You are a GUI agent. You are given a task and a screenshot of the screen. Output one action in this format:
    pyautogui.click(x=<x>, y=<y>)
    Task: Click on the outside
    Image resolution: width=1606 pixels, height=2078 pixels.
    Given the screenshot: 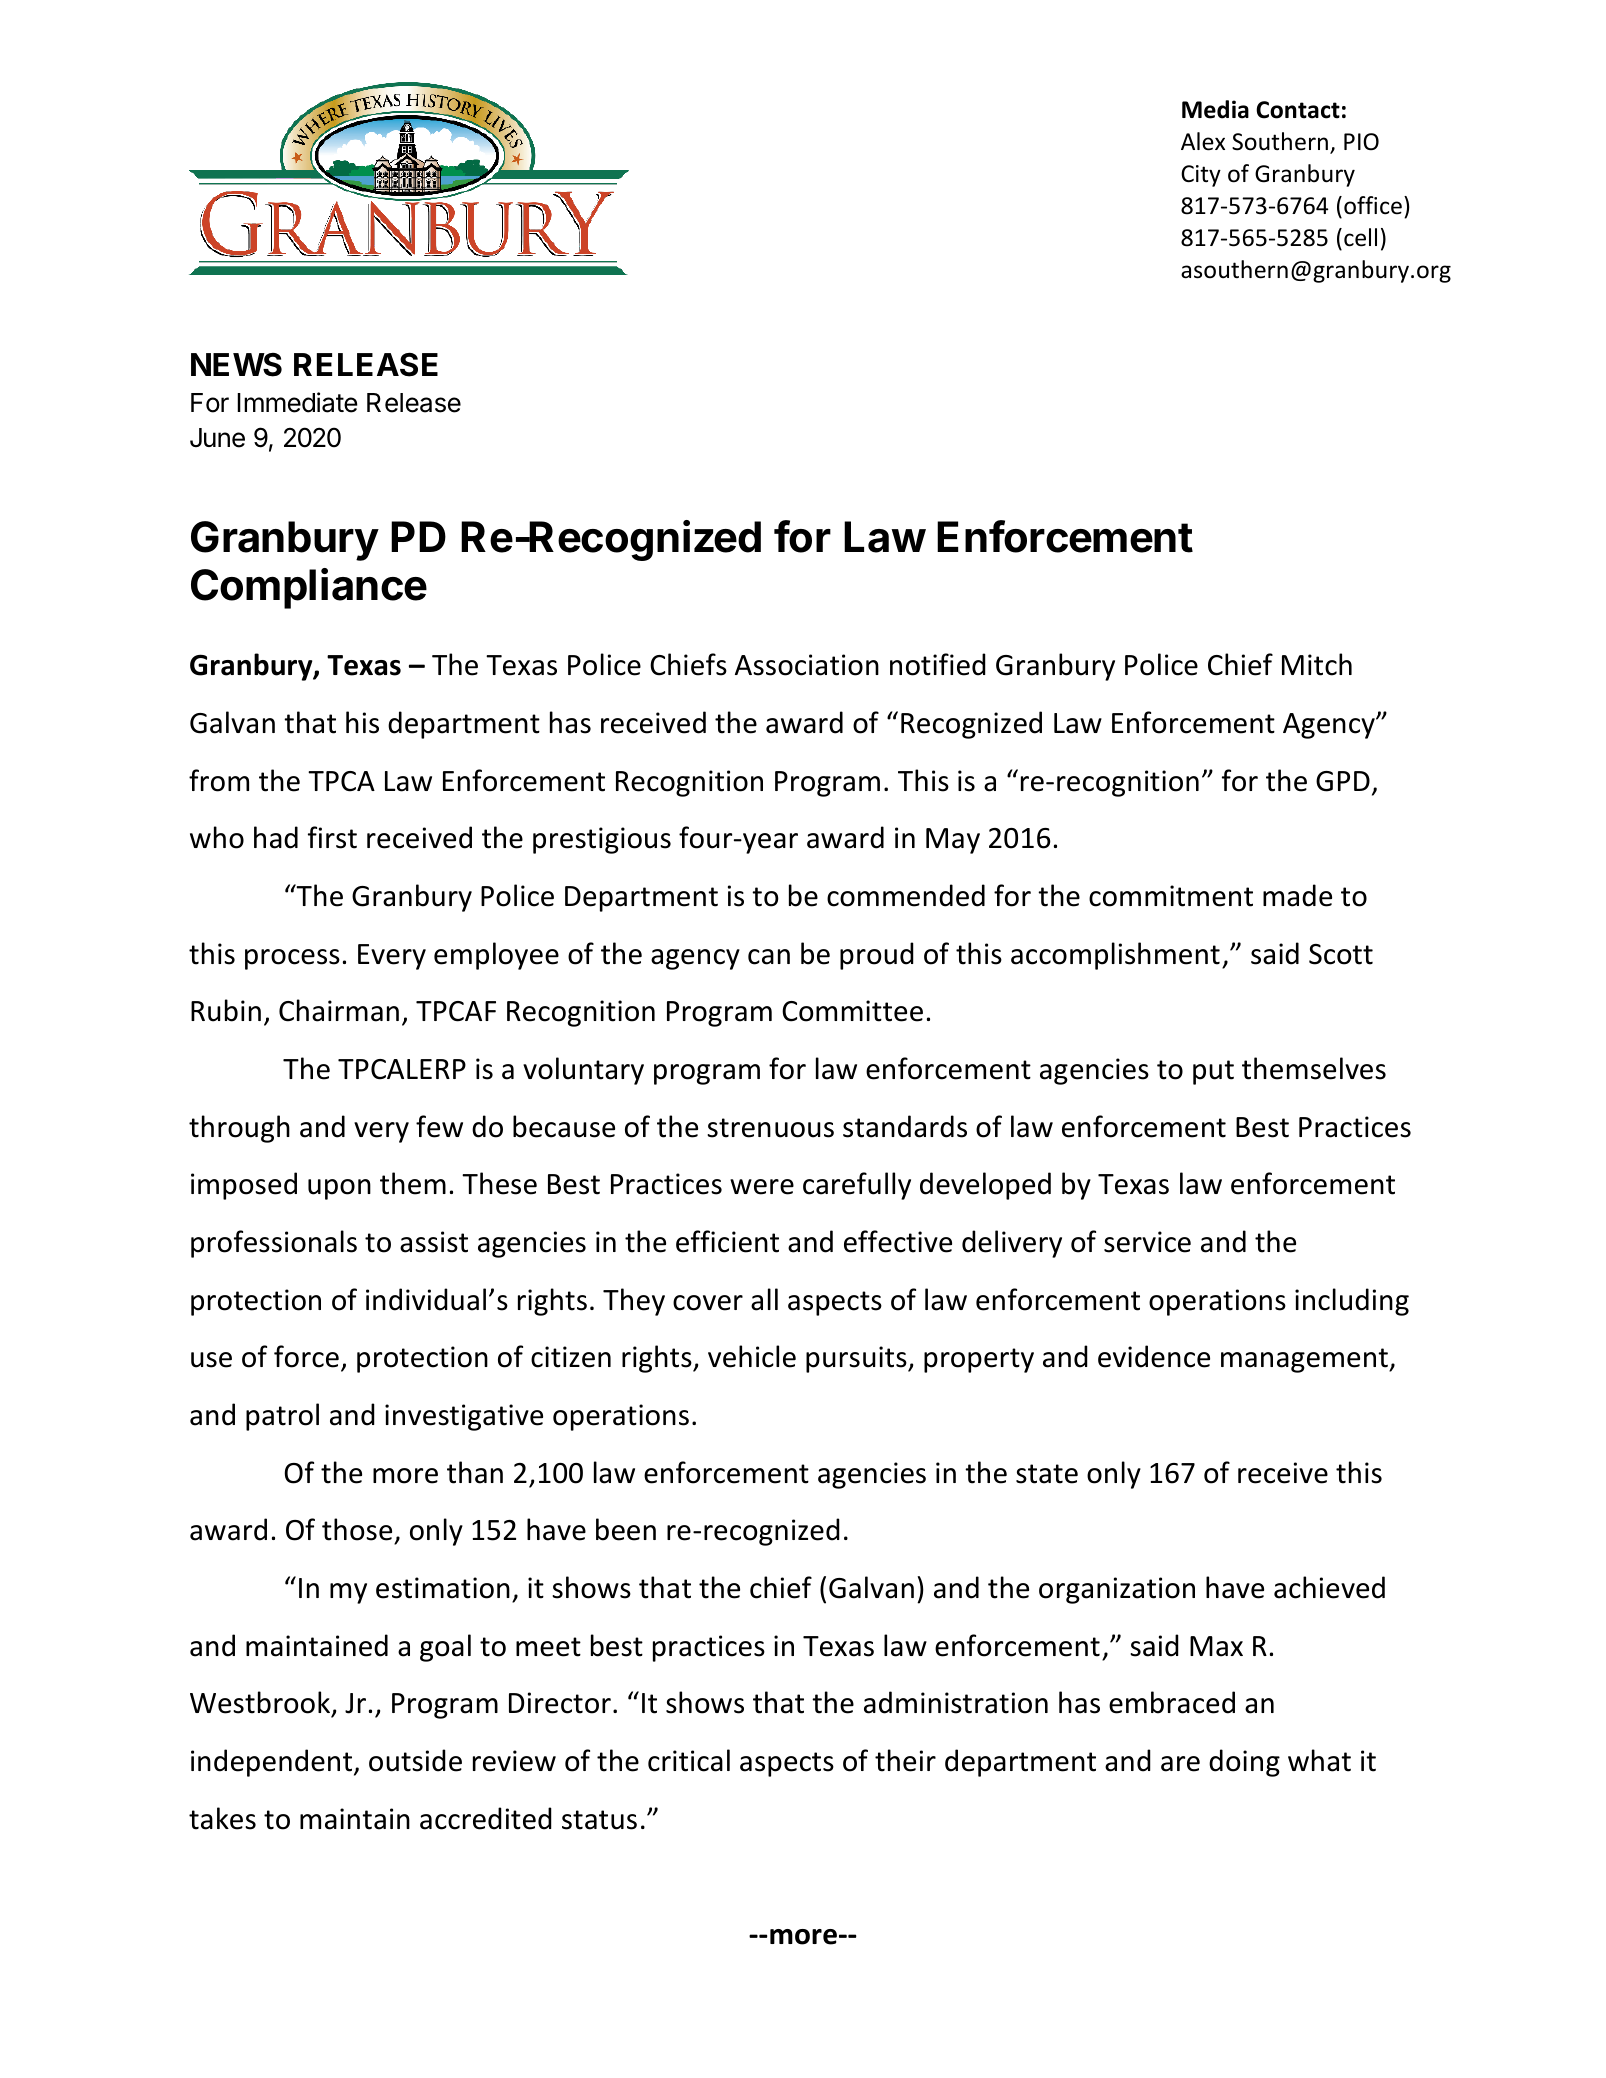 What is the action you would take?
    pyautogui.click(x=415, y=1760)
